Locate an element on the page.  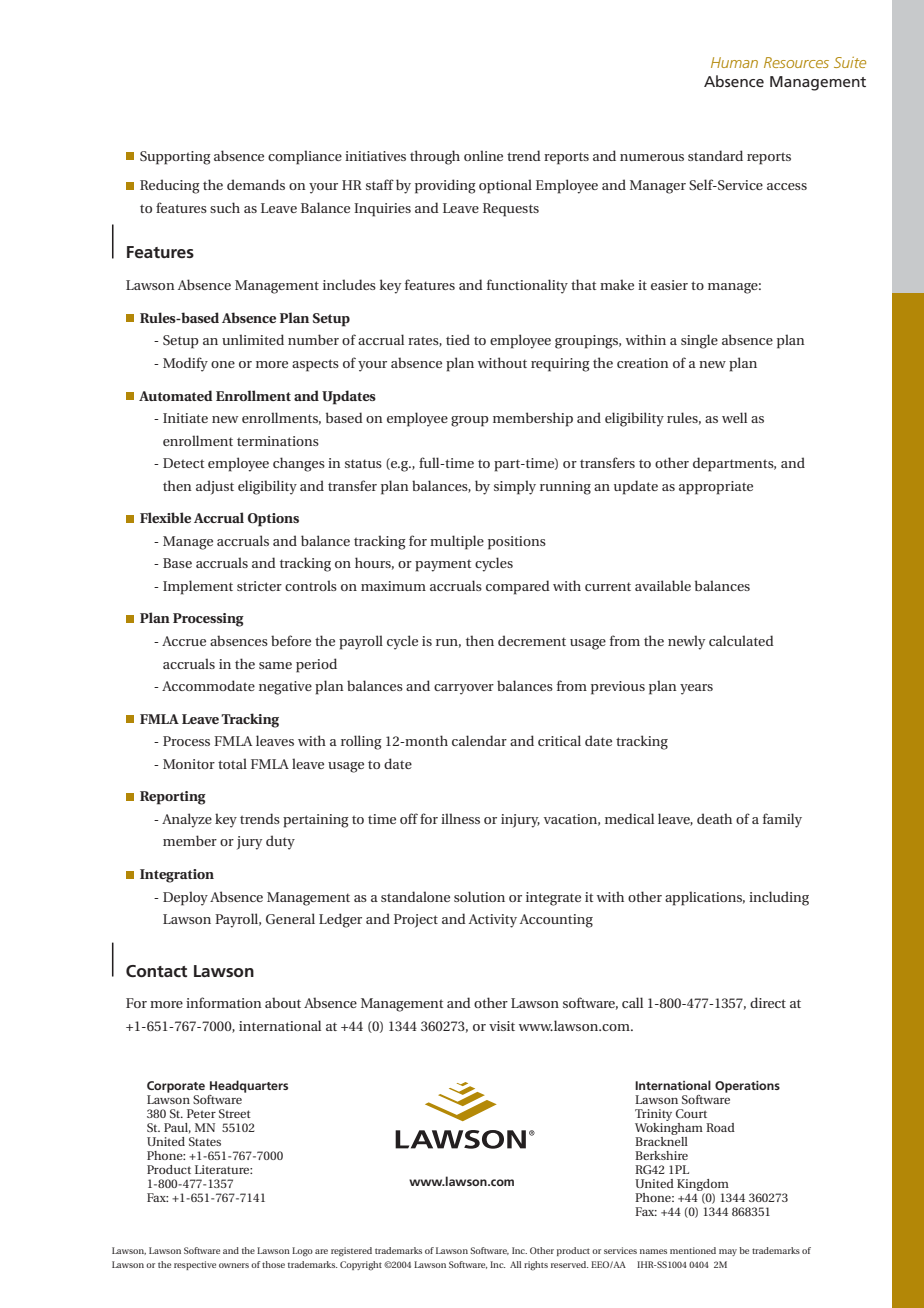
online is located at coordinates (483, 155).
